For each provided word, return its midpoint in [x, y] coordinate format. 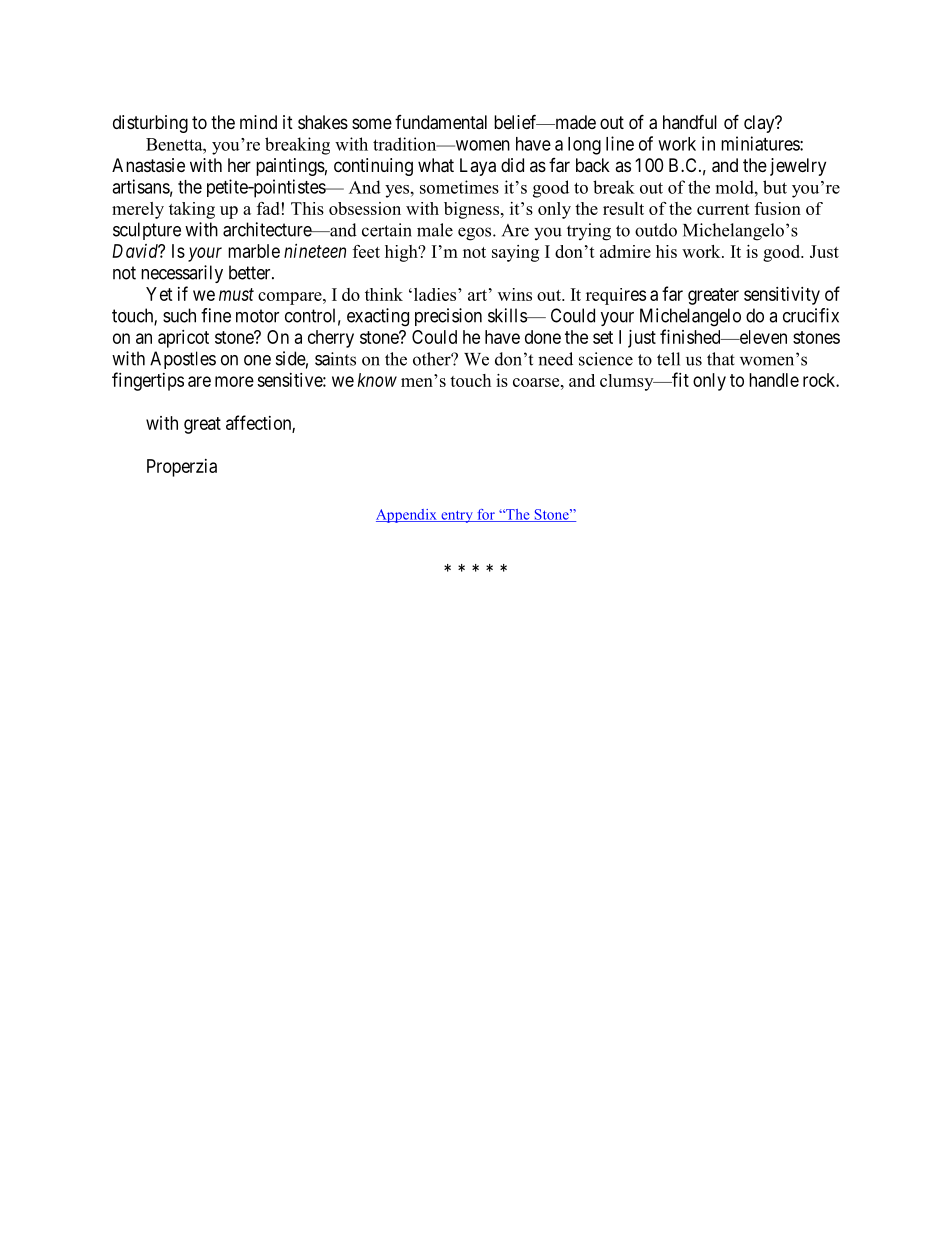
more [234, 381]
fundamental [441, 122]
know [377, 380]
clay [760, 124]
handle [774, 380]
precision [448, 317]
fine [216, 315]
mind [258, 122]
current [723, 209]
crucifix [811, 315]
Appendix [407, 516]
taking [192, 210]
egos [476, 234]
